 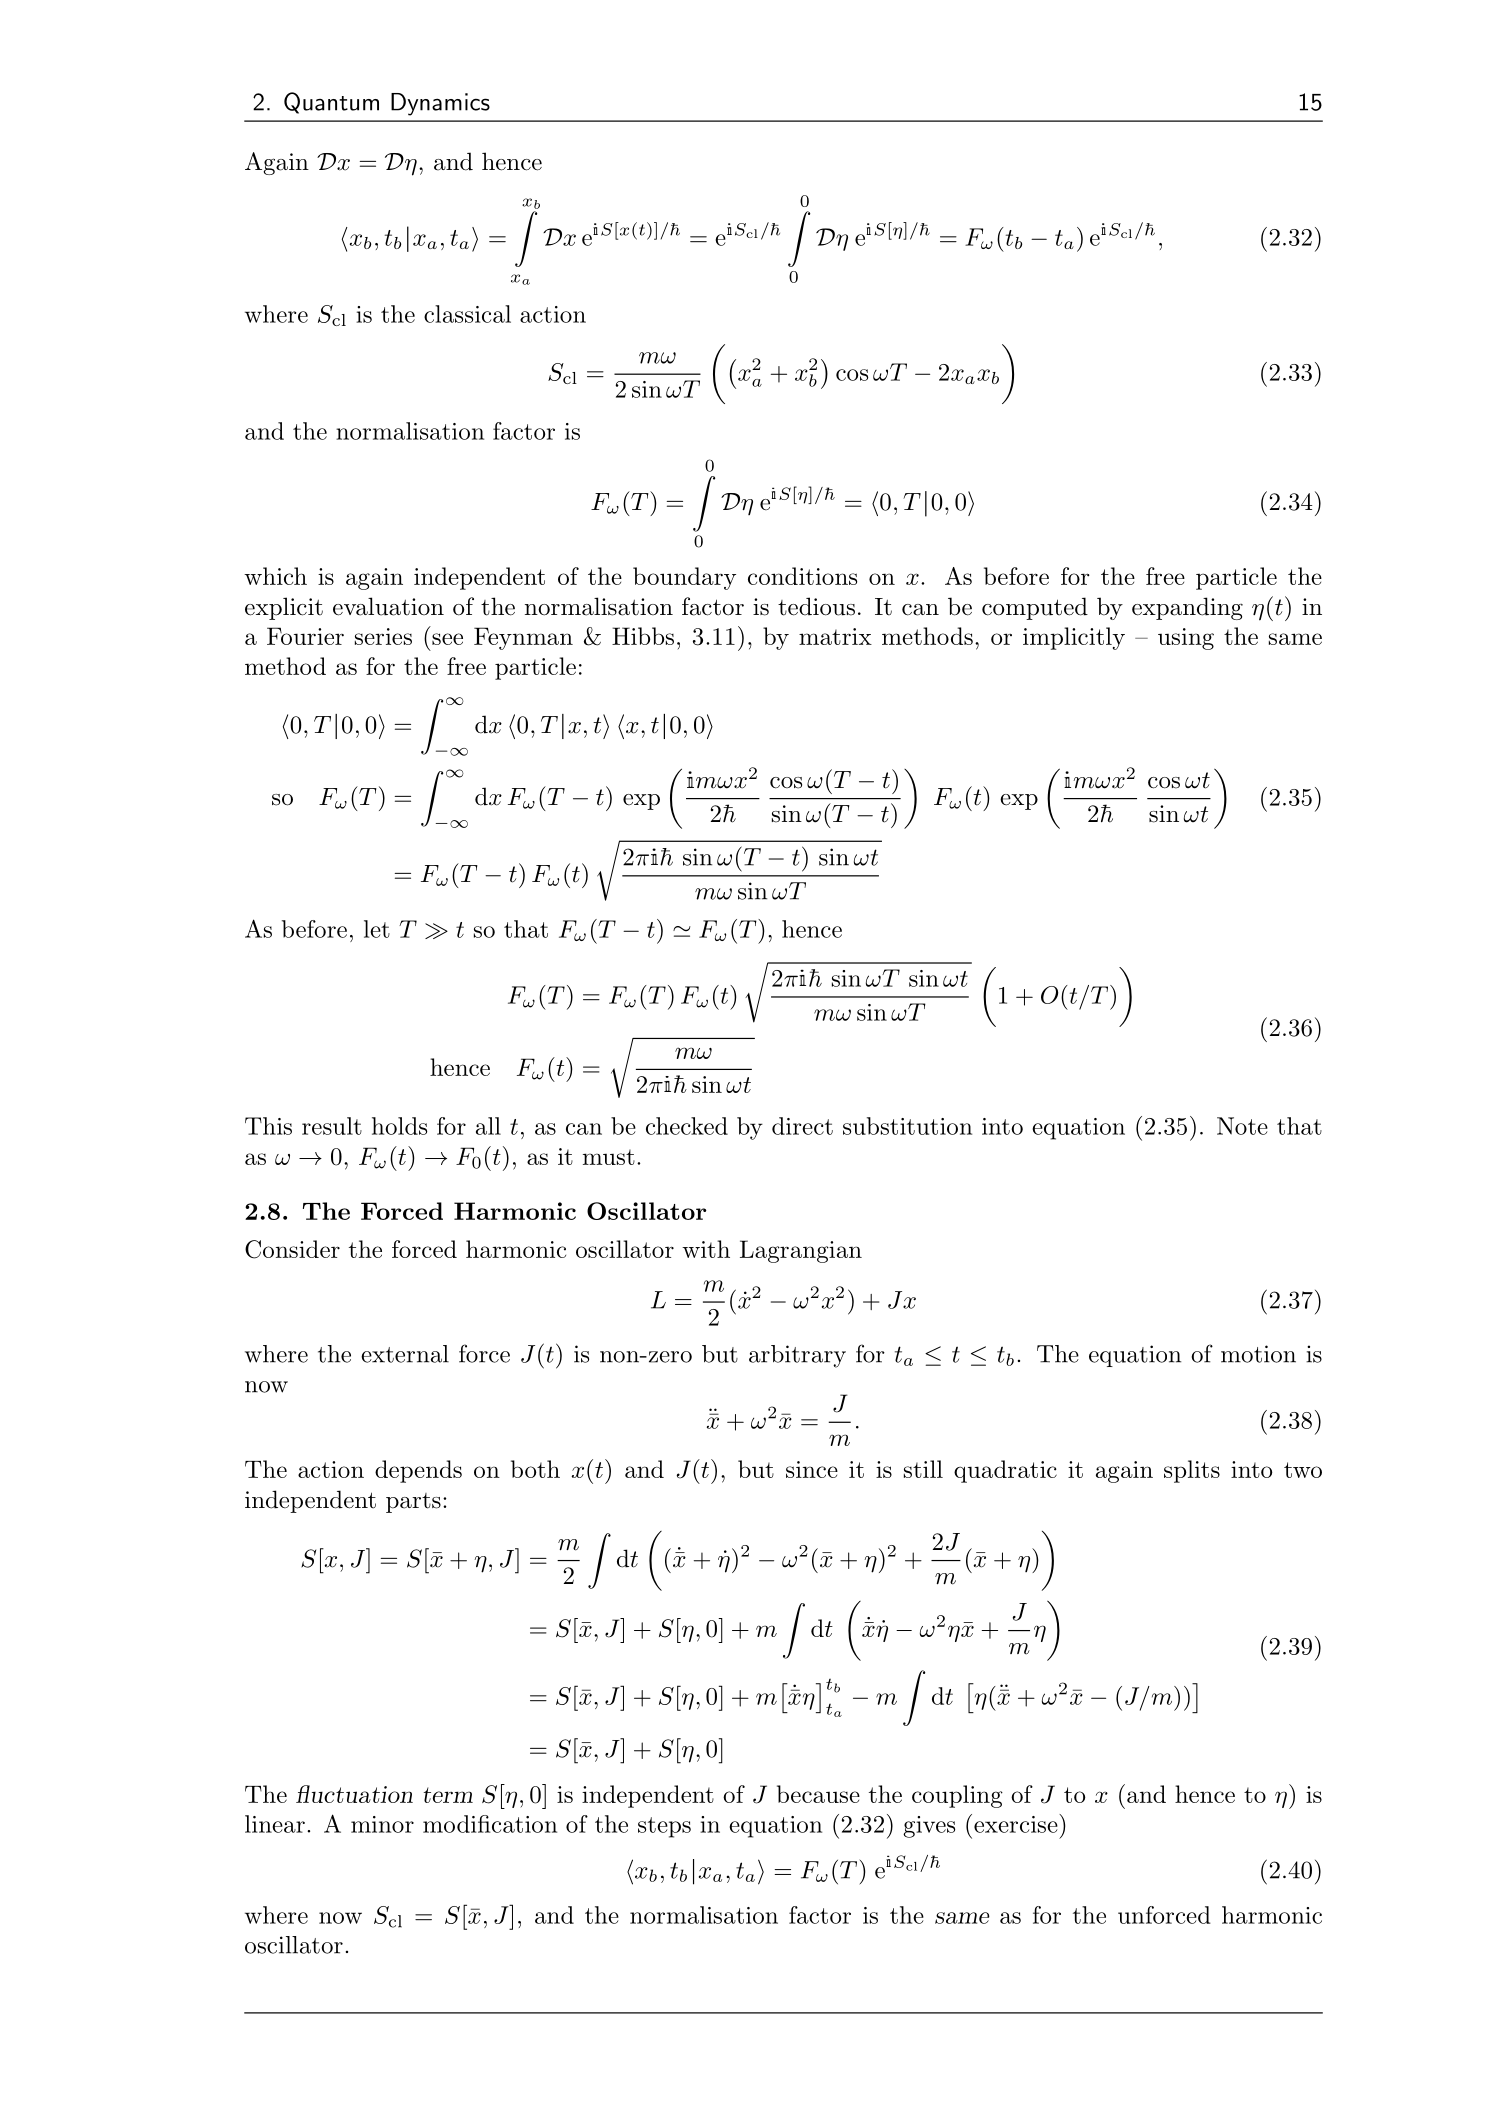 What do you see at coordinates (1186, 639) in the document?
I see `using` at bounding box center [1186, 639].
